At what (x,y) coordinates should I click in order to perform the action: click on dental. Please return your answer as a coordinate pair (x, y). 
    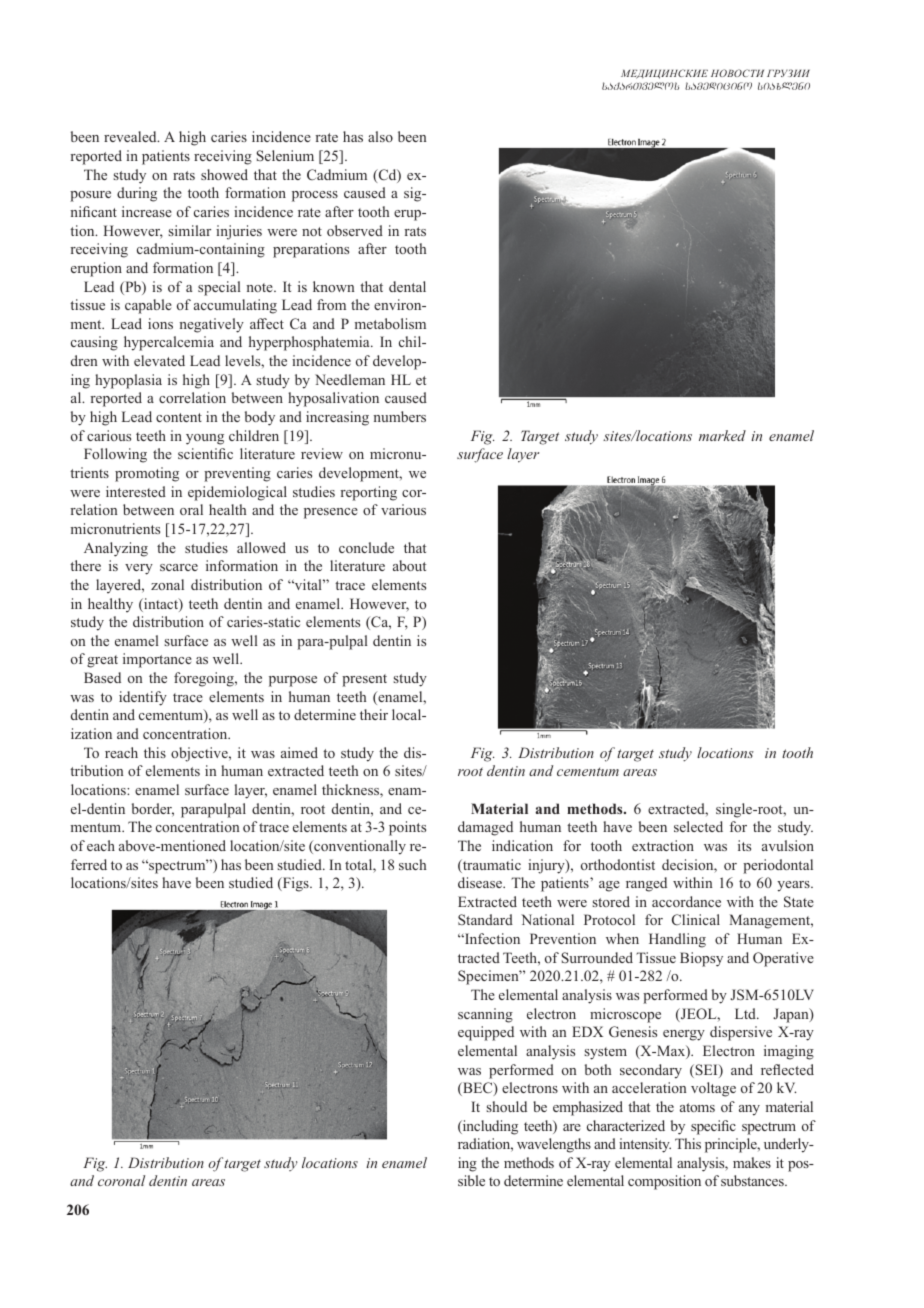
    Looking at the image, I should click on (407, 286).
